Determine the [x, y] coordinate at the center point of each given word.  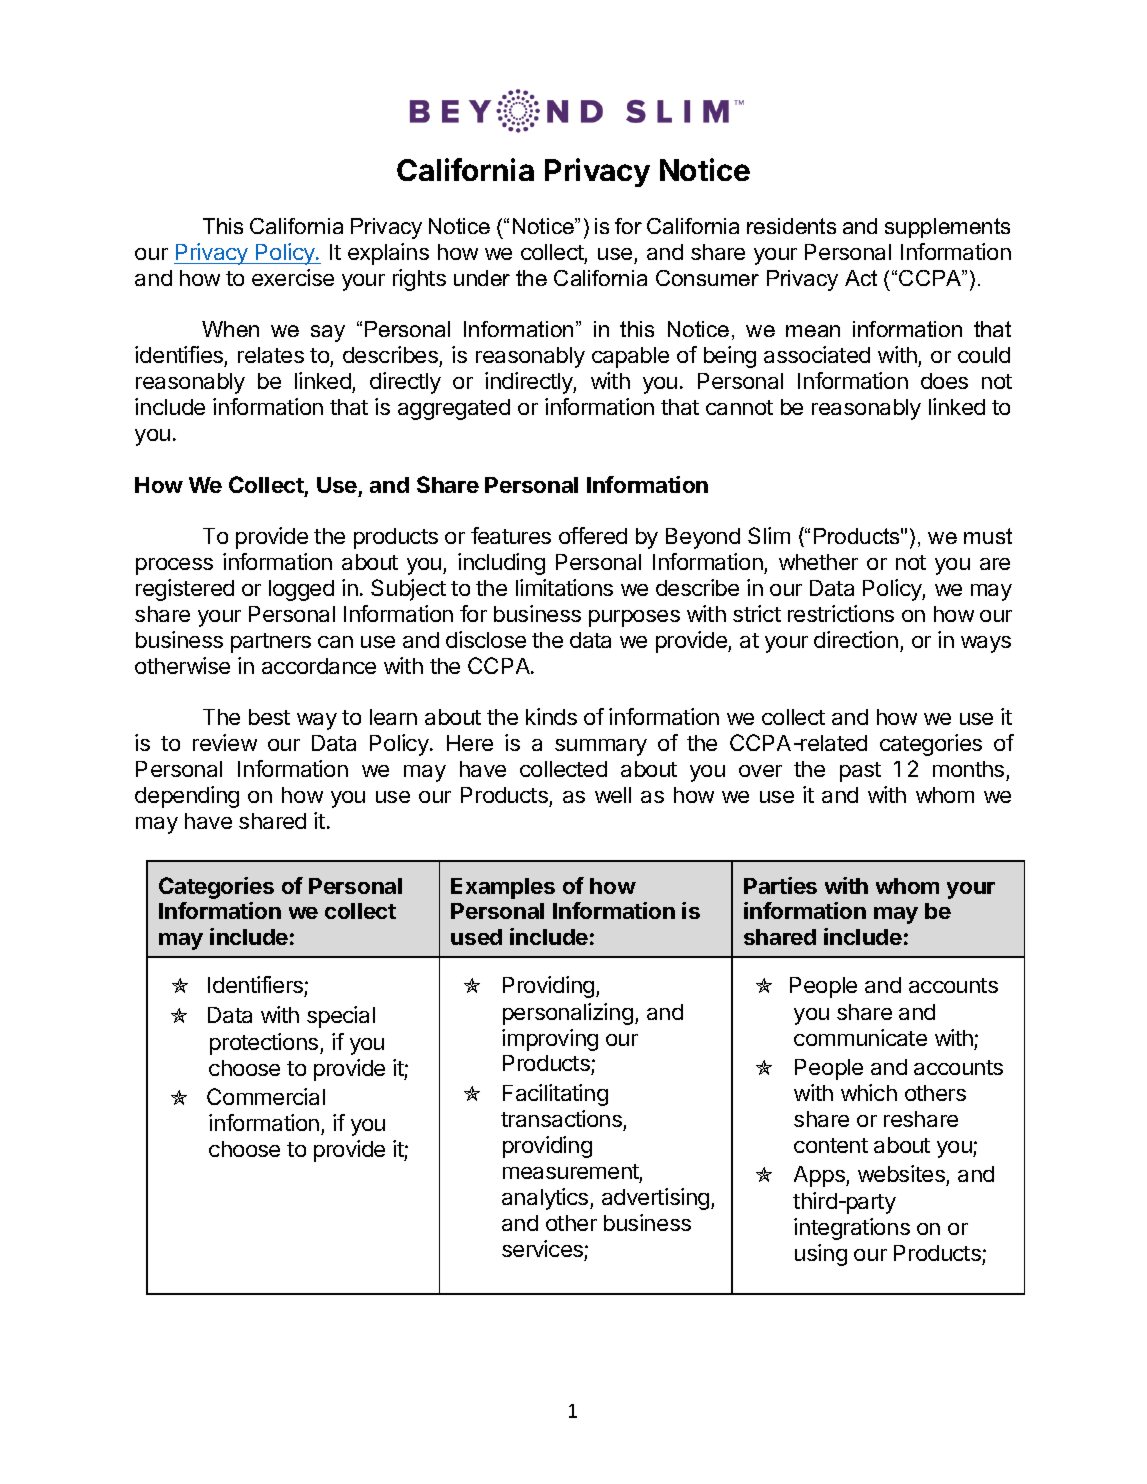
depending [187, 797]
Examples [503, 888]
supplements [947, 228]
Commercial [266, 1096]
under [482, 278]
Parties [780, 885]
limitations [564, 587]
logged [301, 590]
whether [818, 562]
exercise [293, 277]
